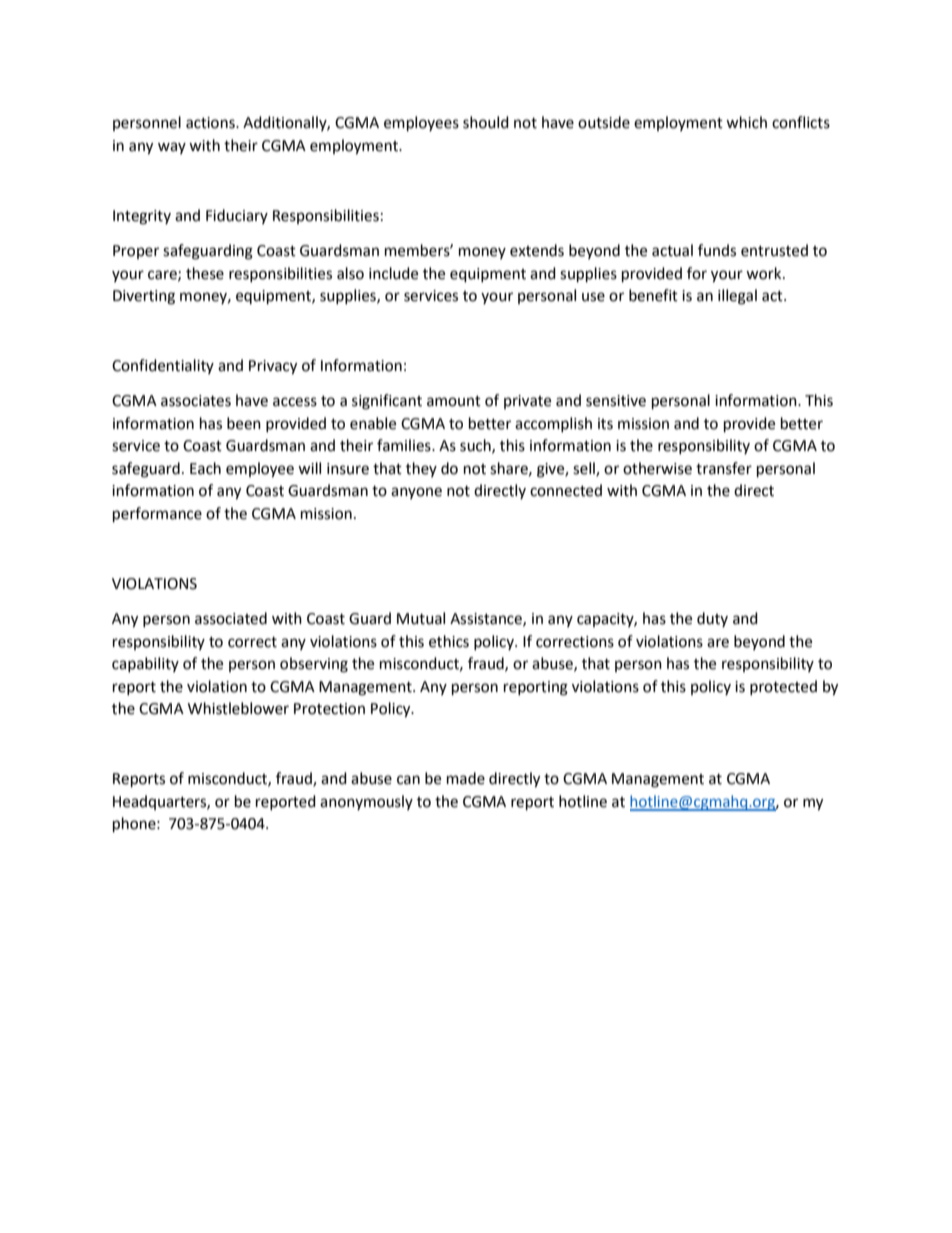 The width and height of the screenshot is (952, 1233). What do you see at coordinates (466, 778) in the screenshot?
I see `made` at bounding box center [466, 778].
